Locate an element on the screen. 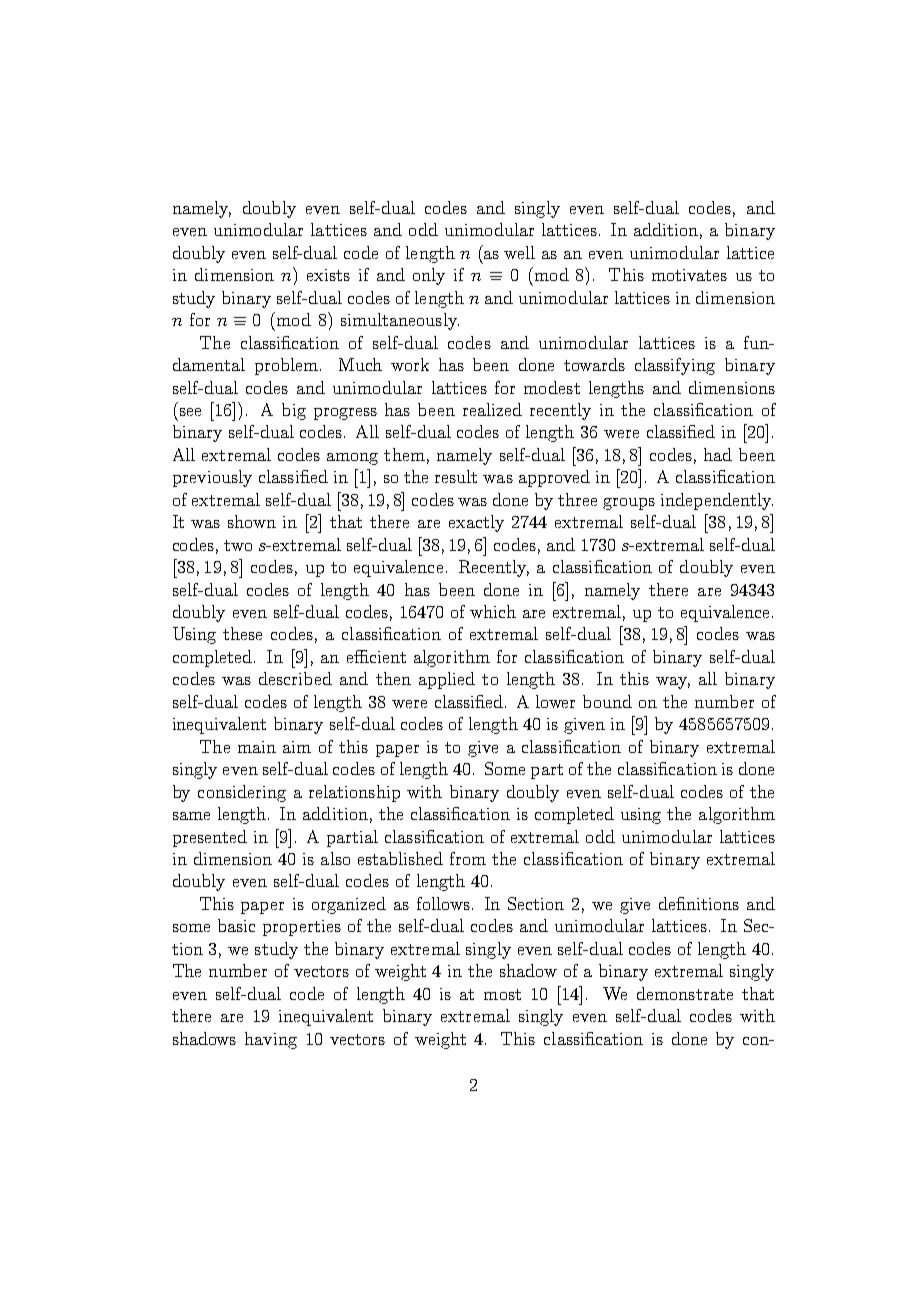 Image resolution: width=924 pixels, height=1308 pixels. lower is located at coordinates (555, 701).
